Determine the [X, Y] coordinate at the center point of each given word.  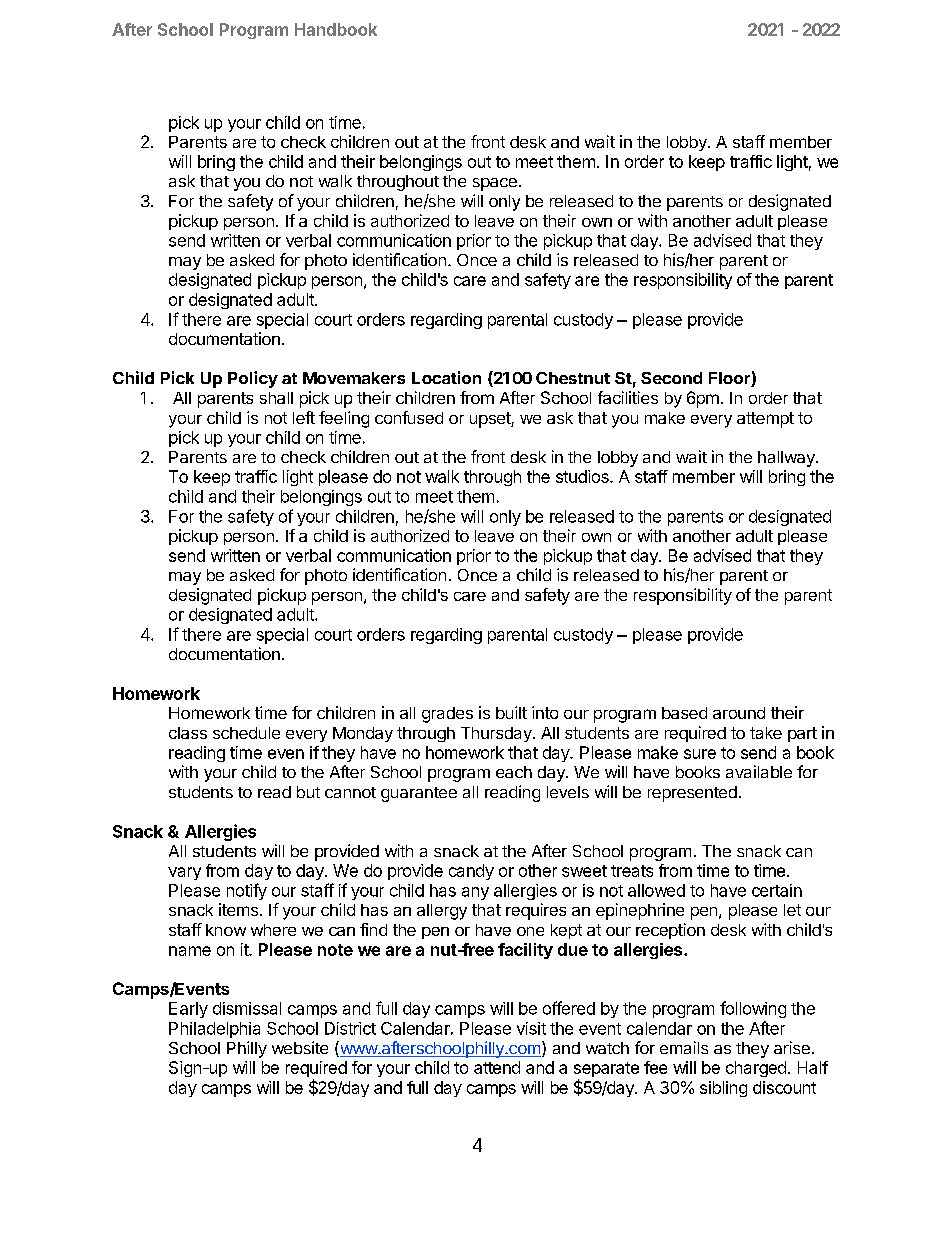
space [495, 184]
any [475, 893]
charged [756, 1069]
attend [497, 1067]
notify [247, 891]
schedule [246, 733]
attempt [765, 420]
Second [671, 378]
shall [276, 398]
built [511, 712]
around [739, 713]
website [300, 1047]
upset [491, 420]
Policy [253, 379]
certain [777, 890]
